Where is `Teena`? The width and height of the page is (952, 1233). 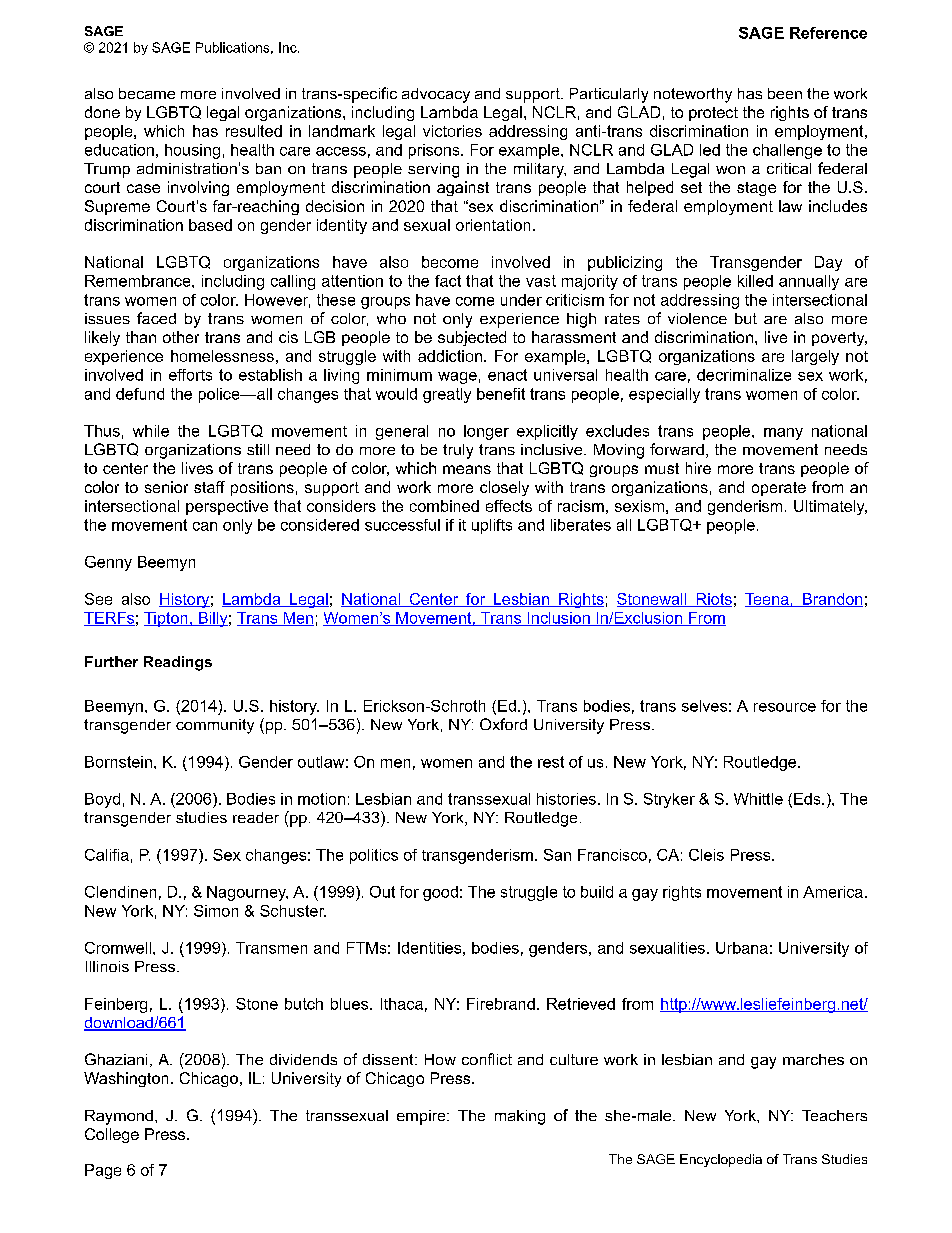
Teena is located at coordinates (768, 600).
